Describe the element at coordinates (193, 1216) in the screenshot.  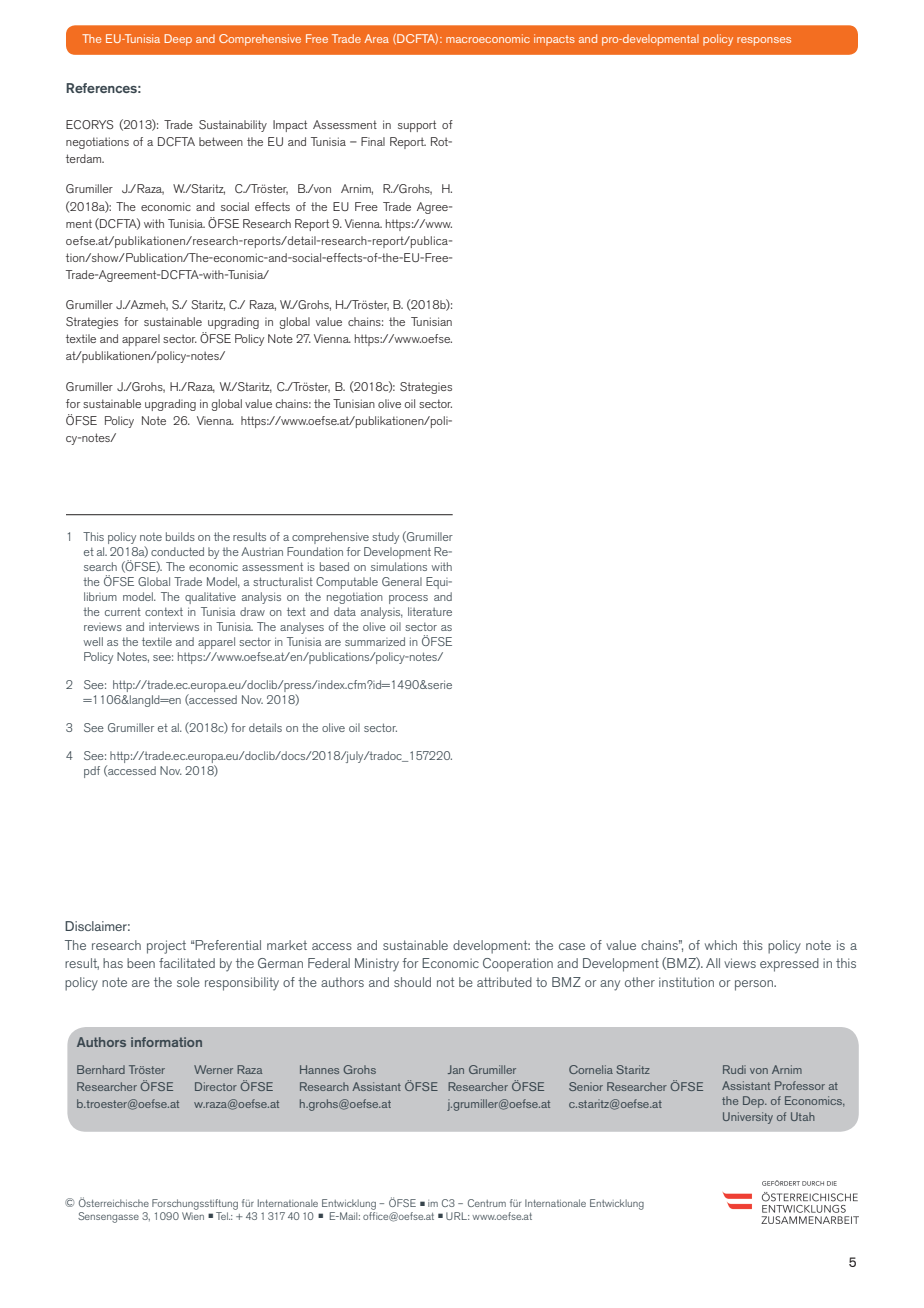
I see `Wien` at that location.
